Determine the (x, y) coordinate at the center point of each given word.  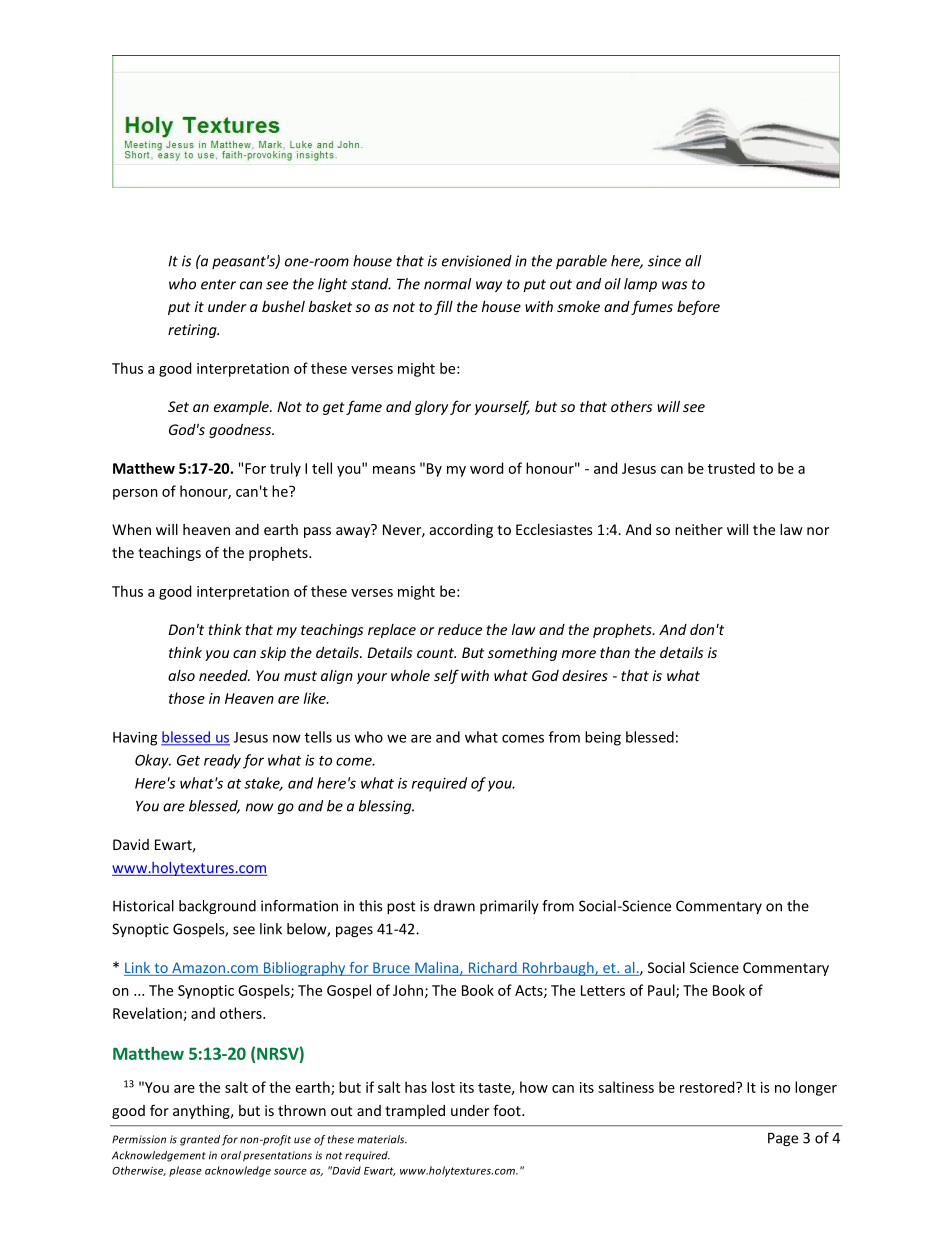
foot (508, 1110)
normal (447, 284)
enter (218, 284)
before (698, 307)
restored (708, 1087)
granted (200, 1140)
